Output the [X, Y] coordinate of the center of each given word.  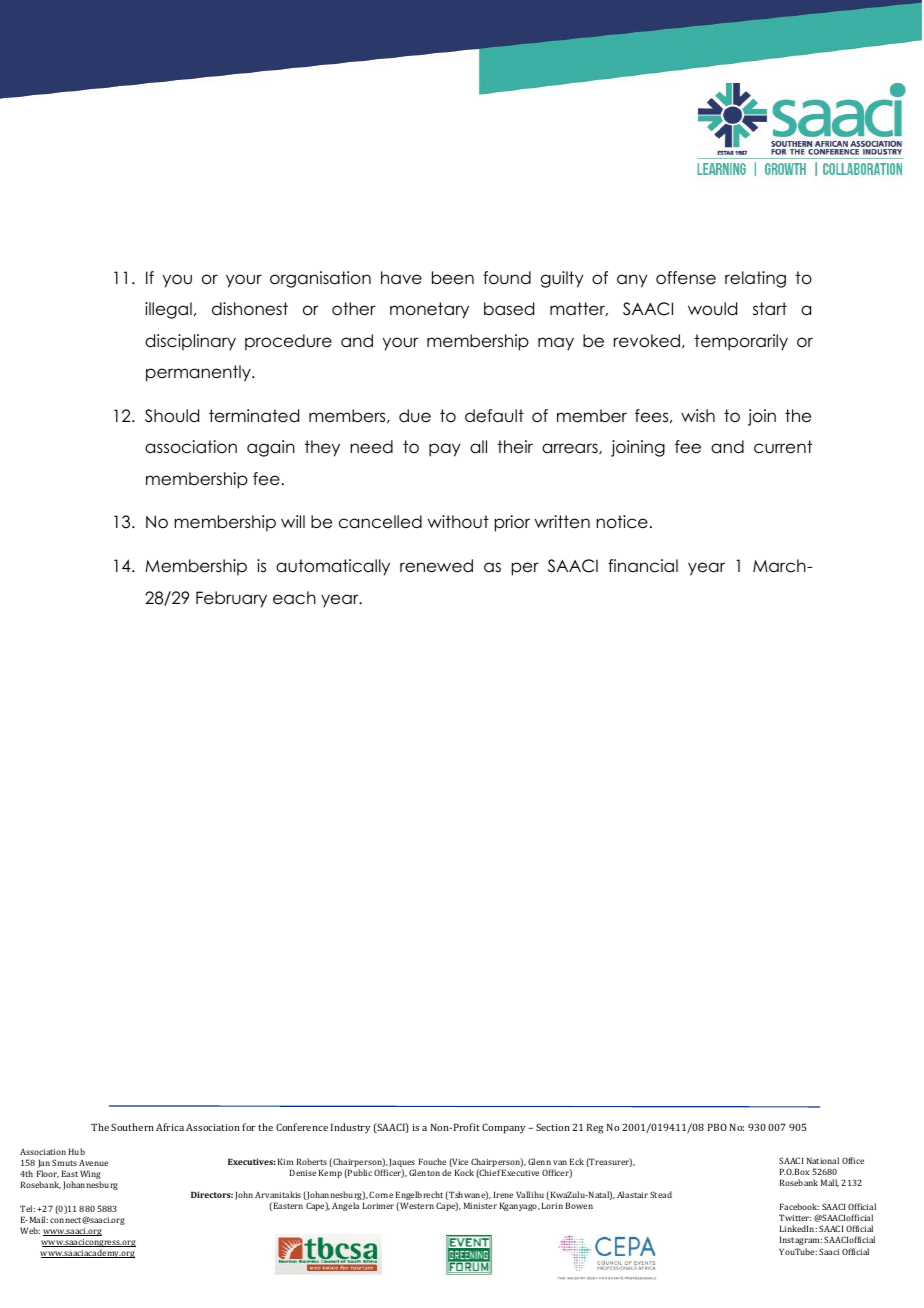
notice [622, 522]
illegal [168, 310]
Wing [90, 1176]
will [293, 521]
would [712, 309]
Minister [480, 1205]
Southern [132, 1127]
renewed [436, 566]
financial [643, 566]
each [294, 598]
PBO [717, 1127]
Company [503, 1128]
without [458, 522]
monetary [429, 310]
